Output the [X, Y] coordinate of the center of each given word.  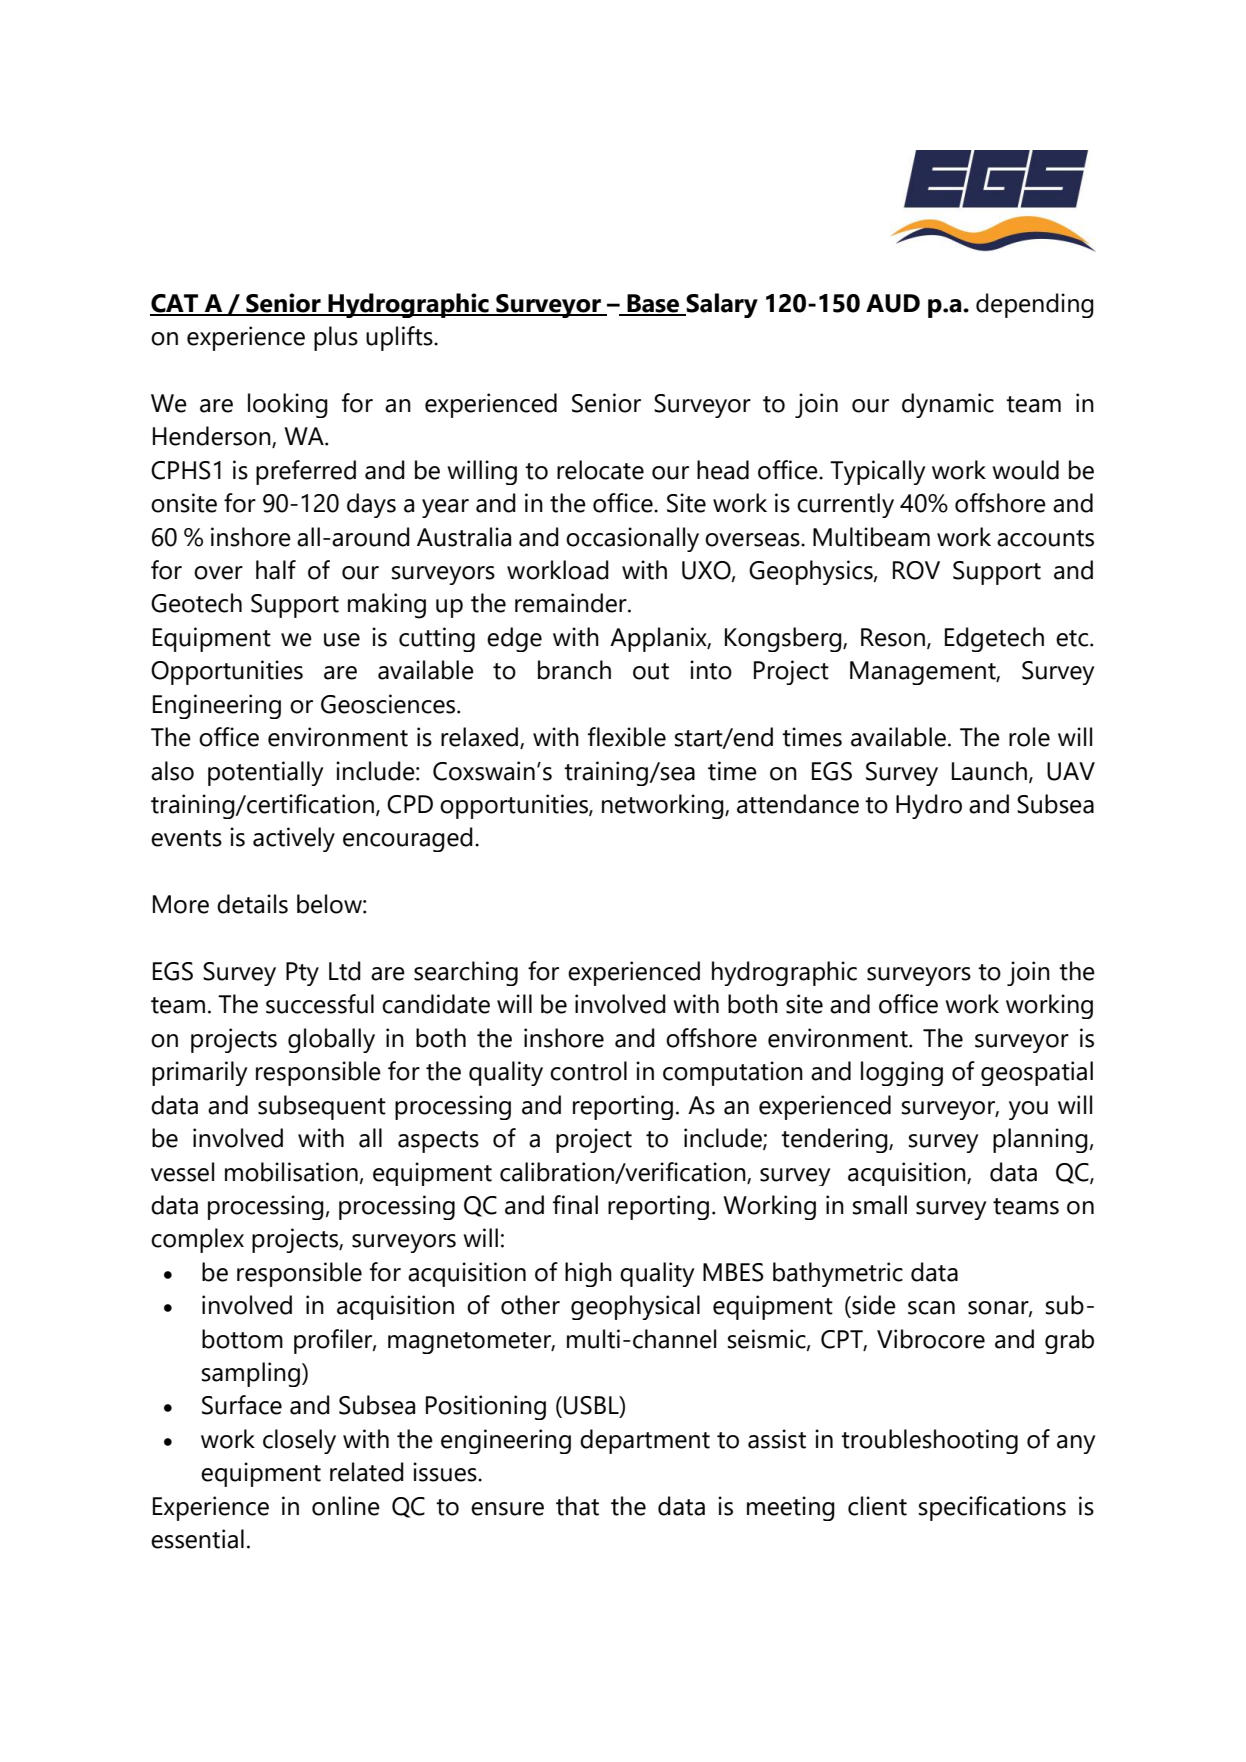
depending [1035, 305]
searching [466, 973]
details [252, 904]
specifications [992, 1508]
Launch [991, 771]
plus [336, 338]
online [346, 1506]
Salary [721, 305]
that [577, 1506]
